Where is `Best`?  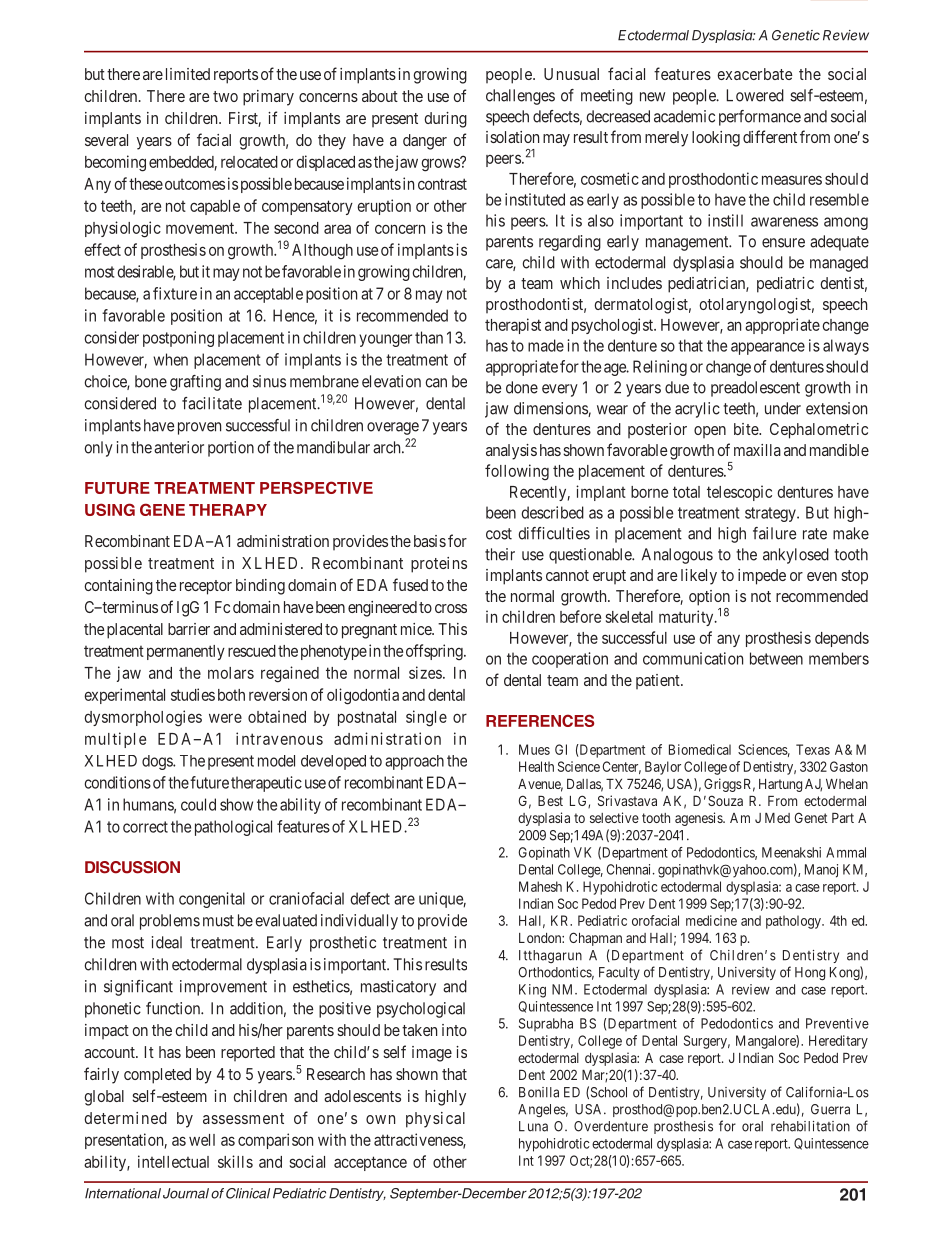
Best is located at coordinates (550, 801).
